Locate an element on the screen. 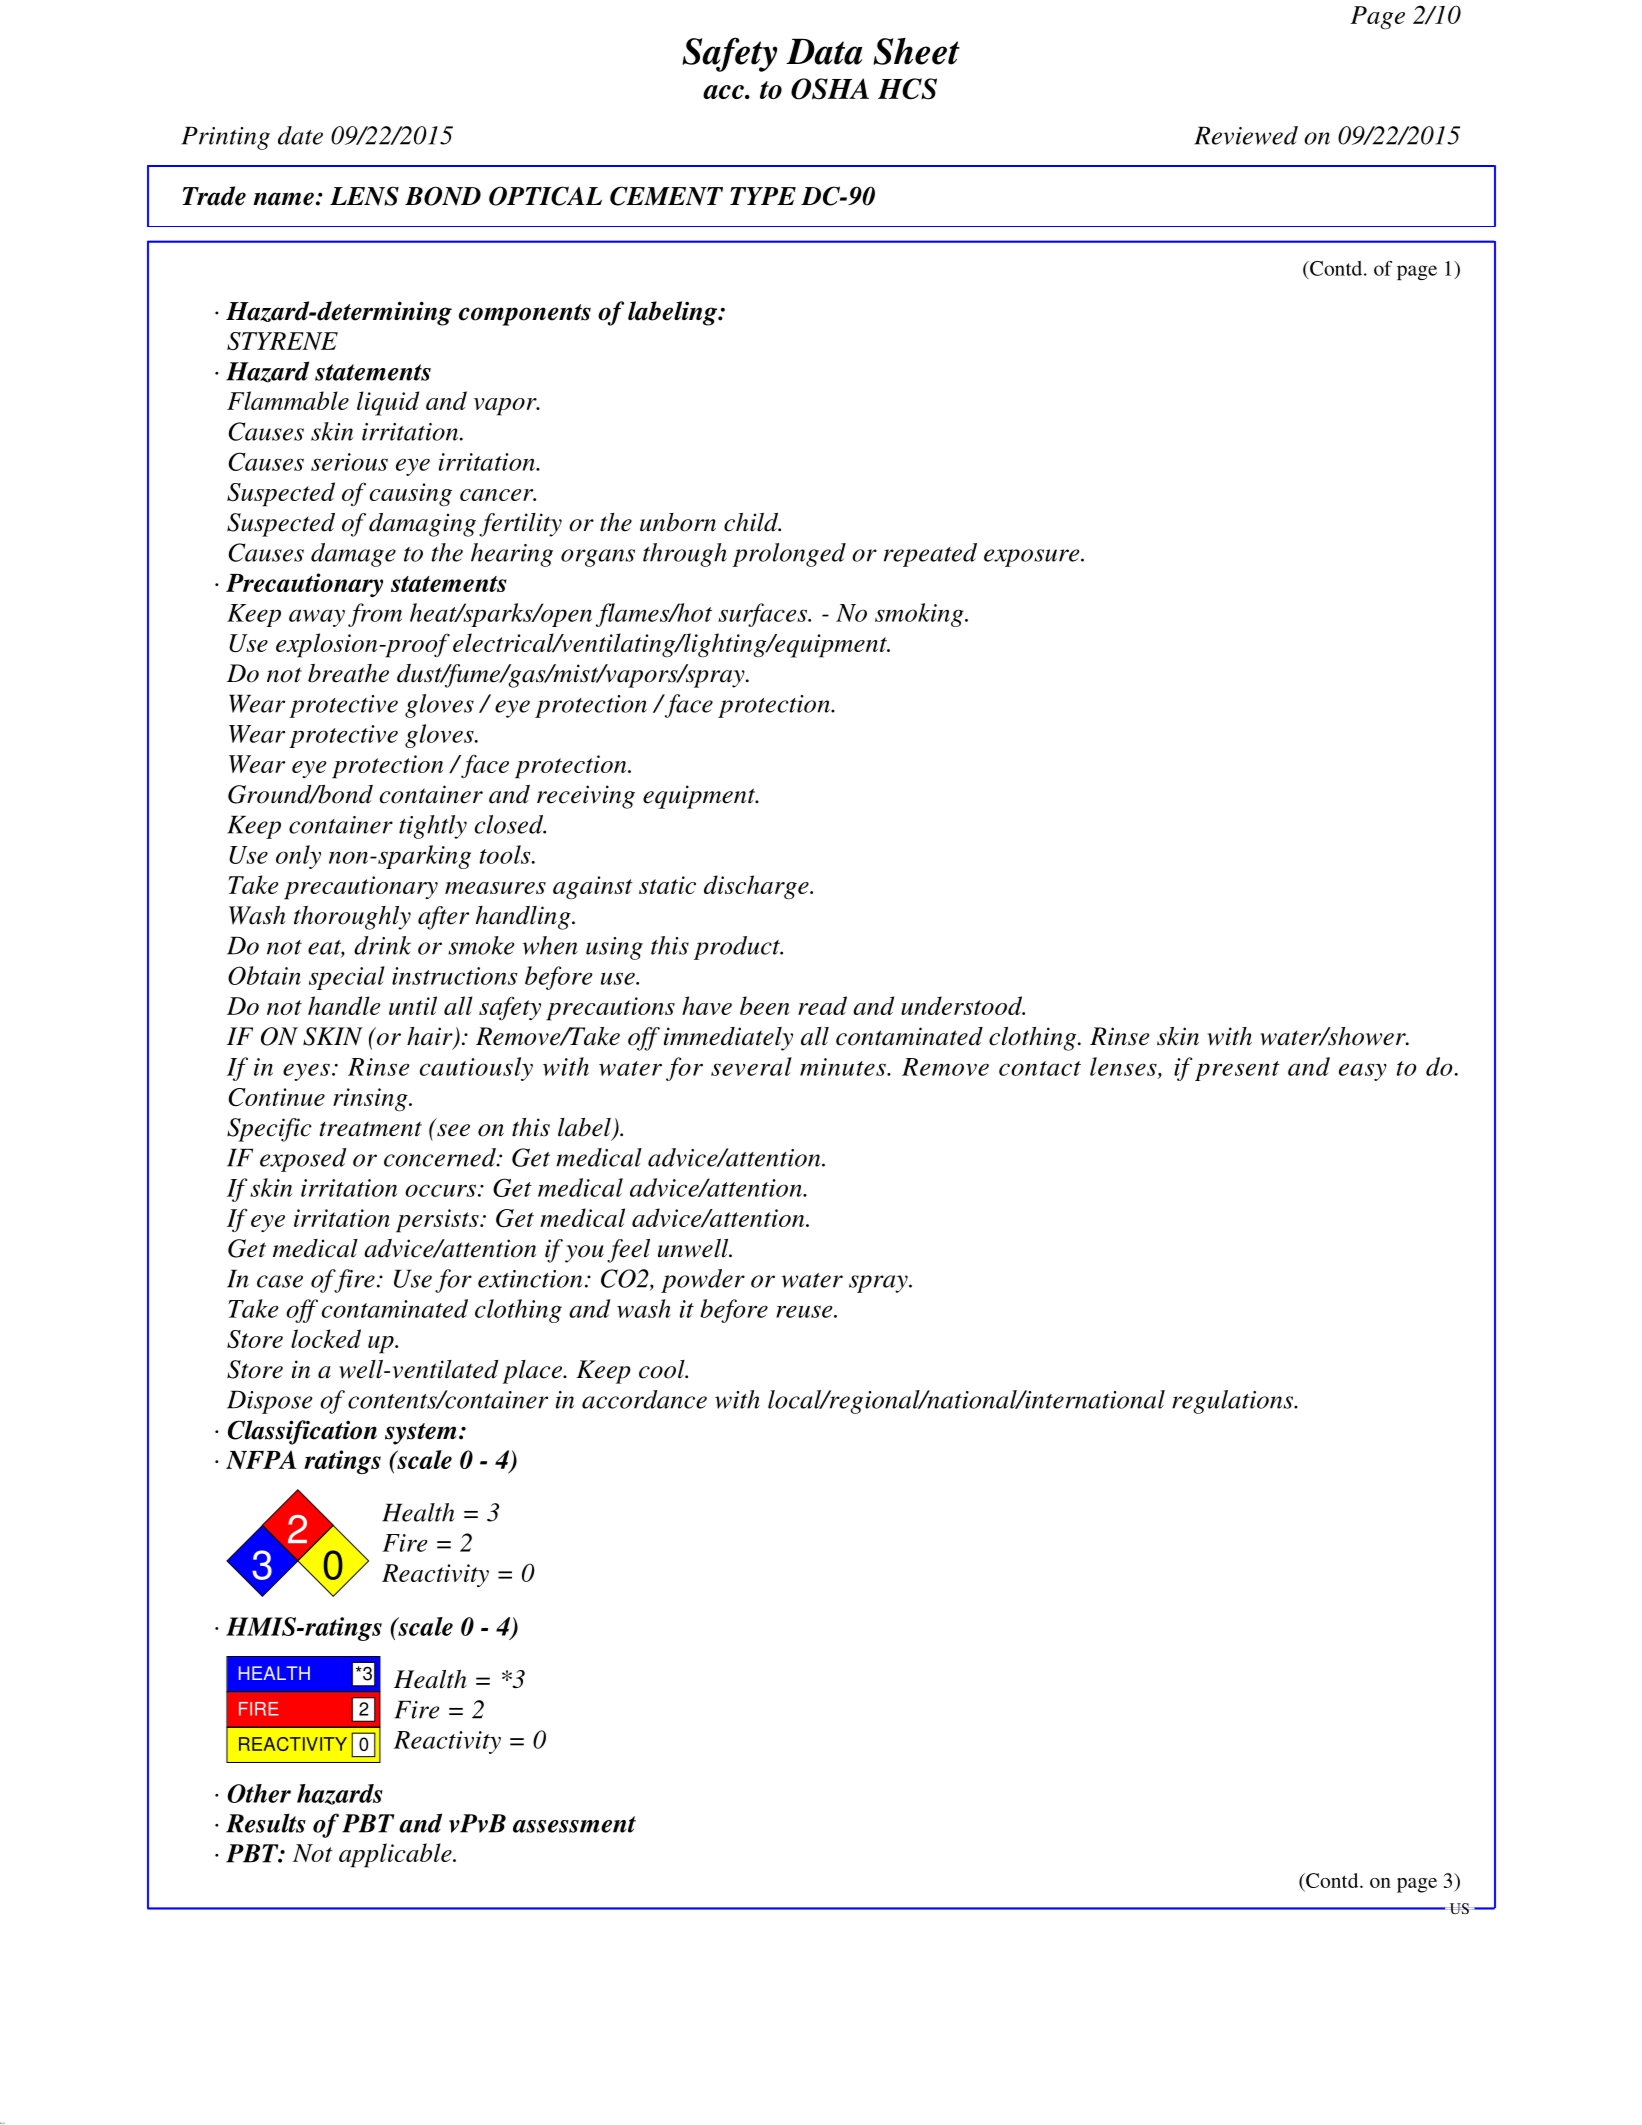 This screenshot has height=2125, width=1642. date is located at coordinates (300, 135).
